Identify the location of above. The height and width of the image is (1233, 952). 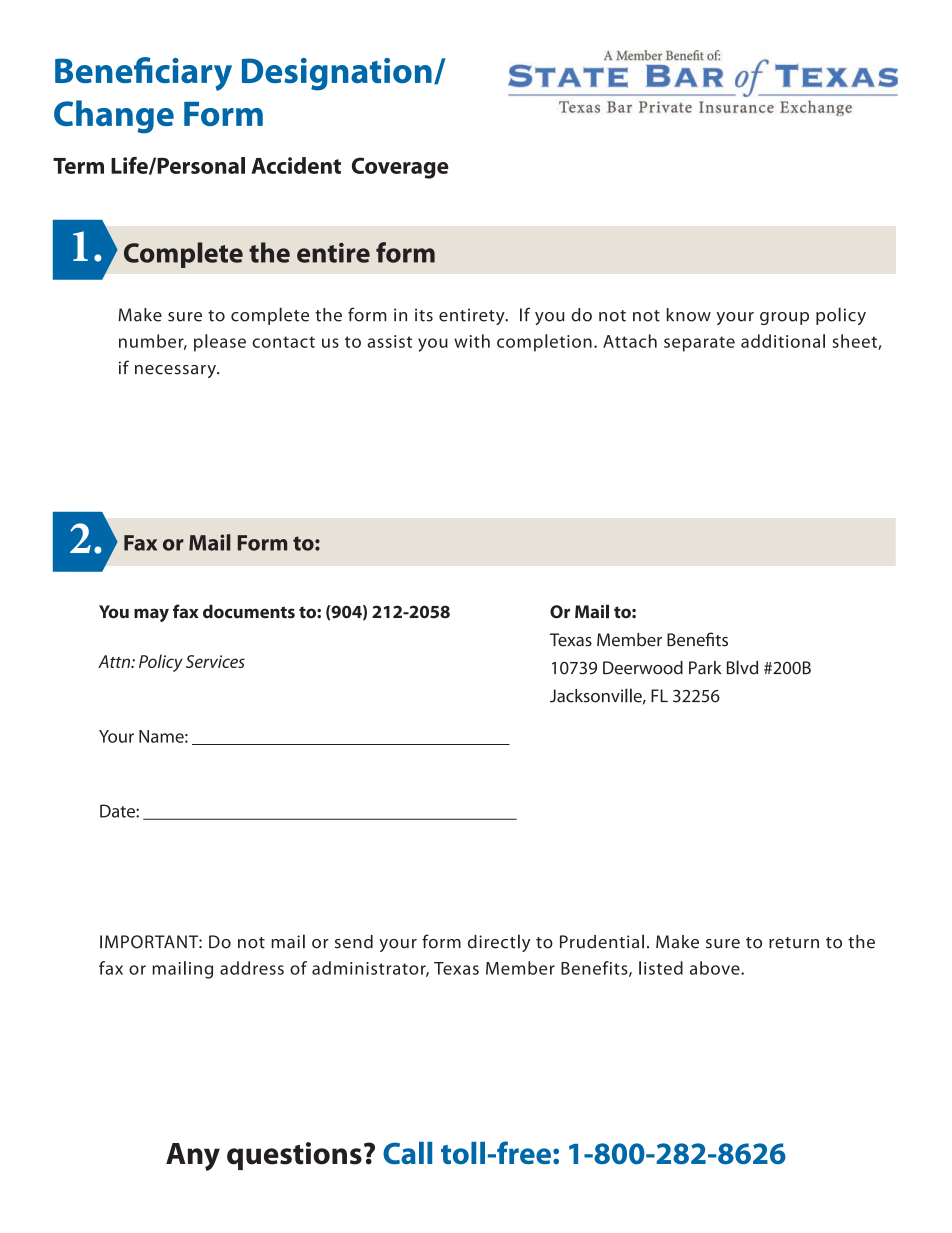
(716, 968).
